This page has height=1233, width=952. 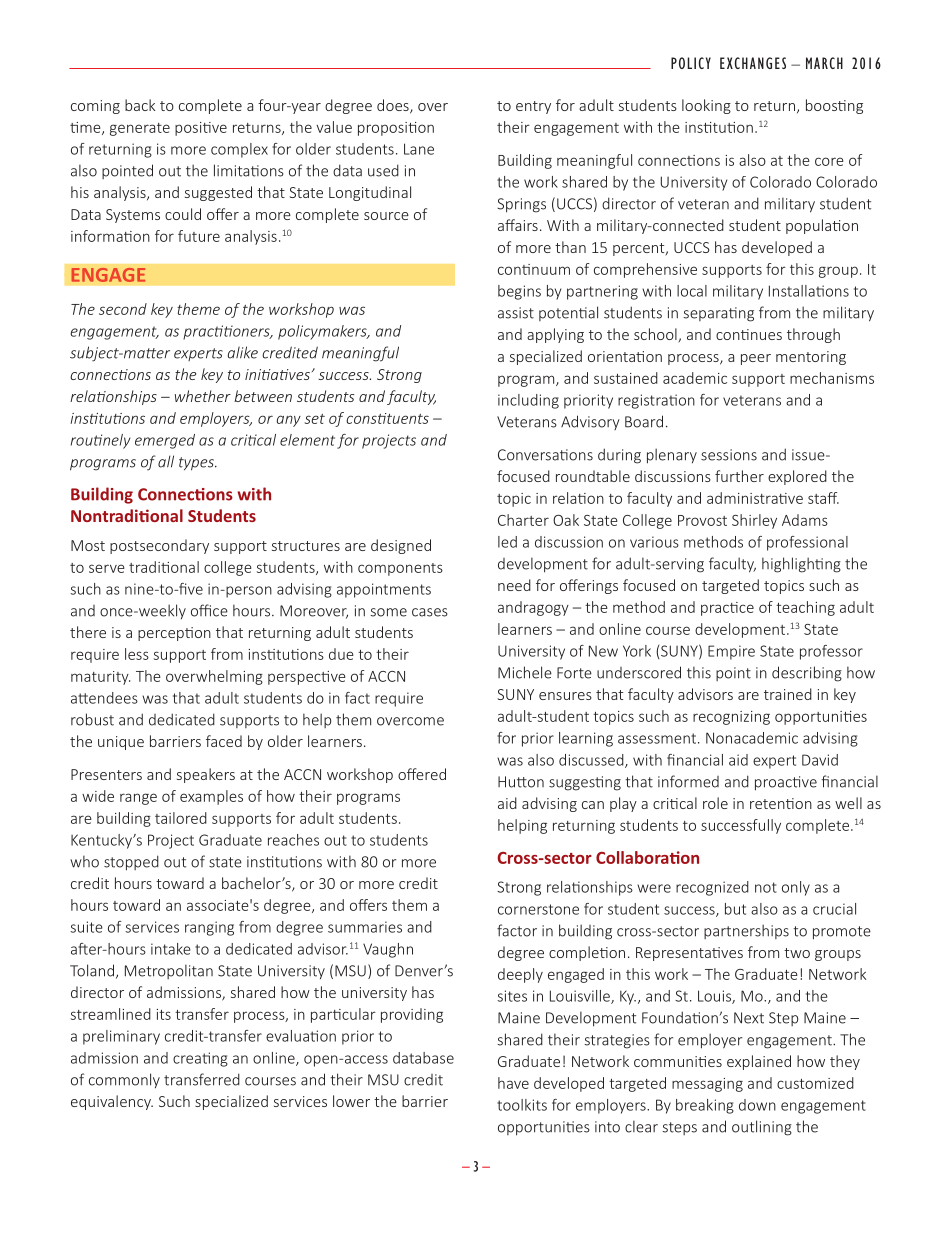 I want to click on creating, so click(x=200, y=1059).
